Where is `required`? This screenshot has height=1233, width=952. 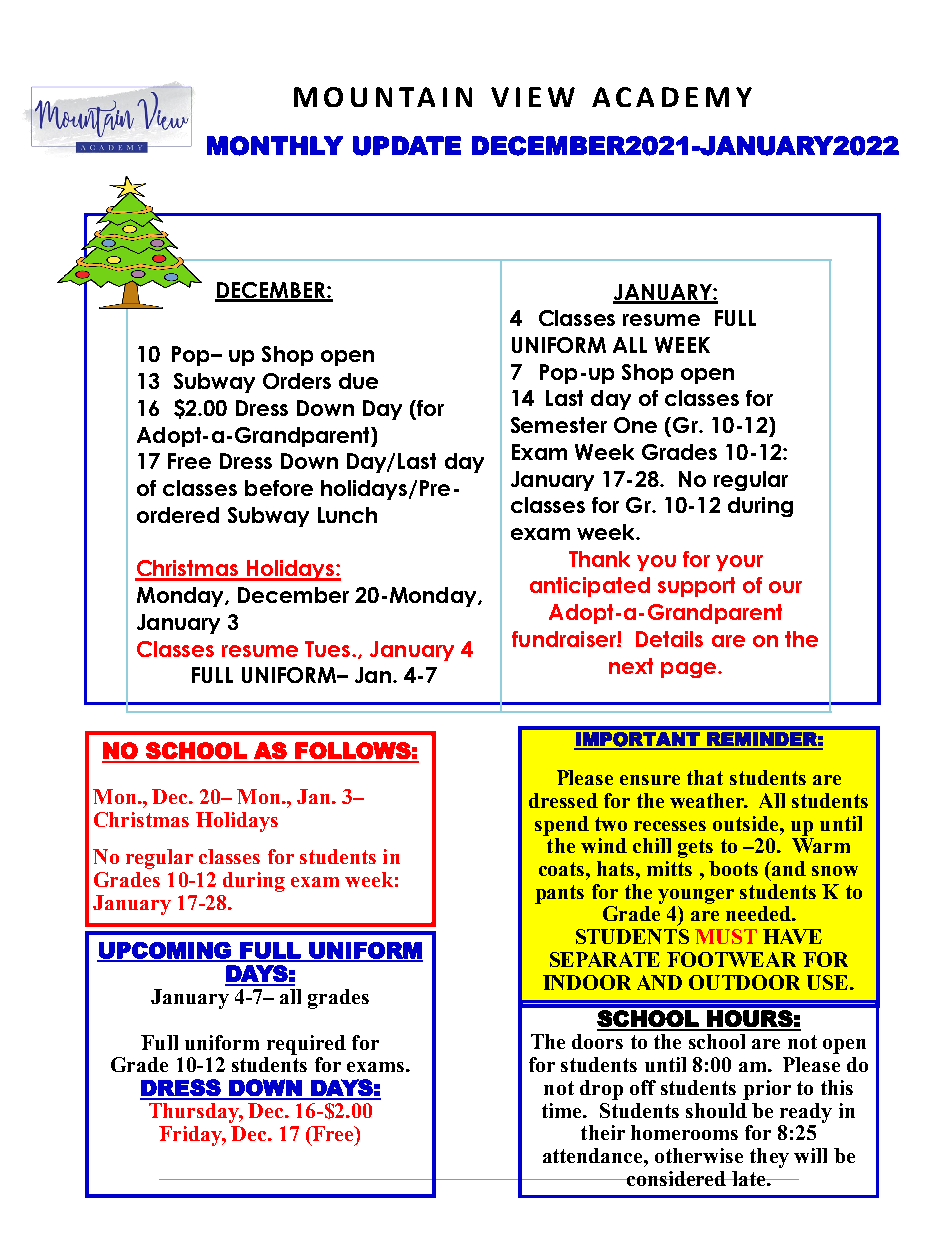 required is located at coordinates (306, 1045).
